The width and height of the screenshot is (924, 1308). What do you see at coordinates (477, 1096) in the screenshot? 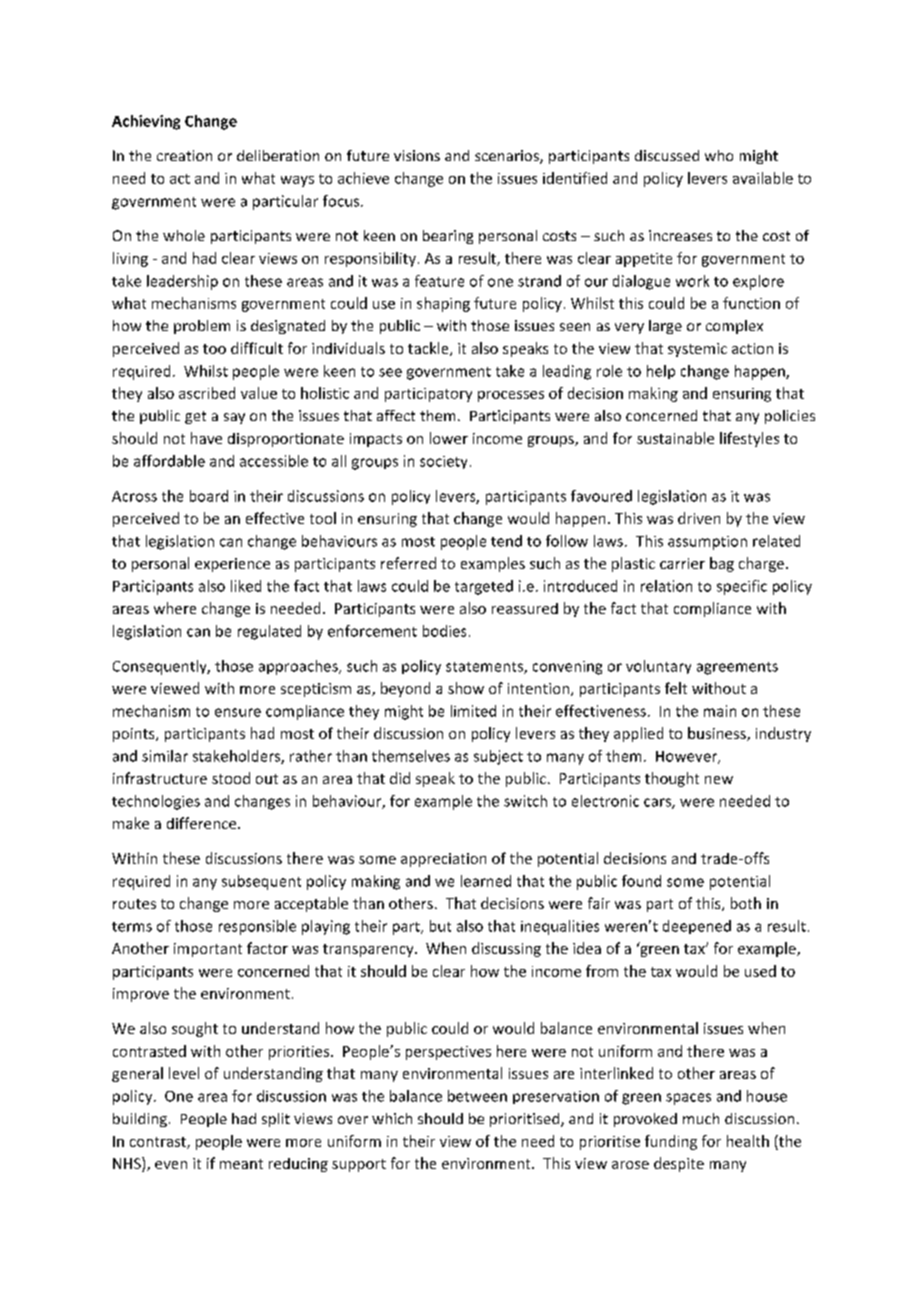
I see `between` at bounding box center [477, 1096].
